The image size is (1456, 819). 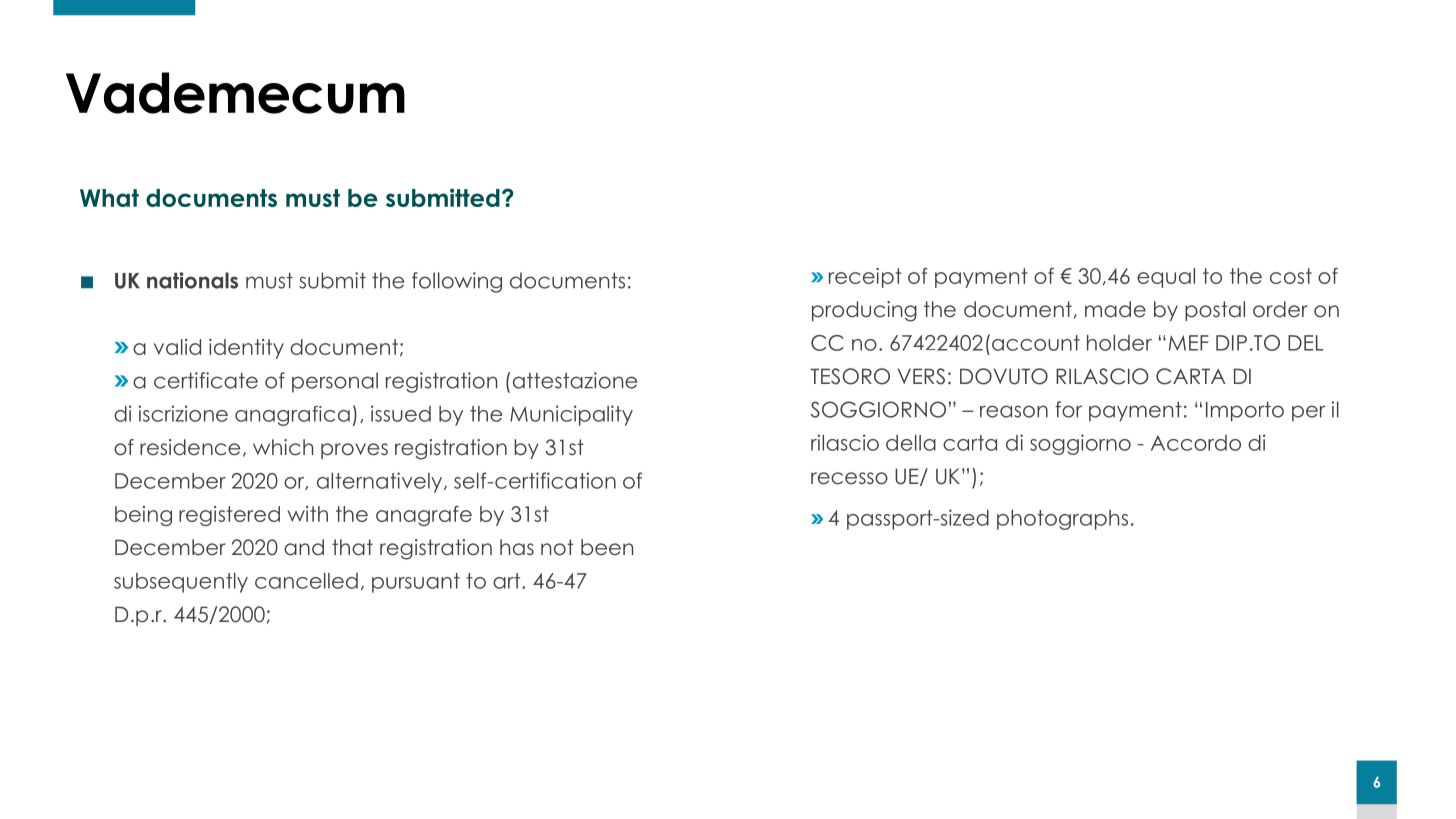 What do you see at coordinates (206, 380) in the page?
I see `certificate` at bounding box center [206, 380].
